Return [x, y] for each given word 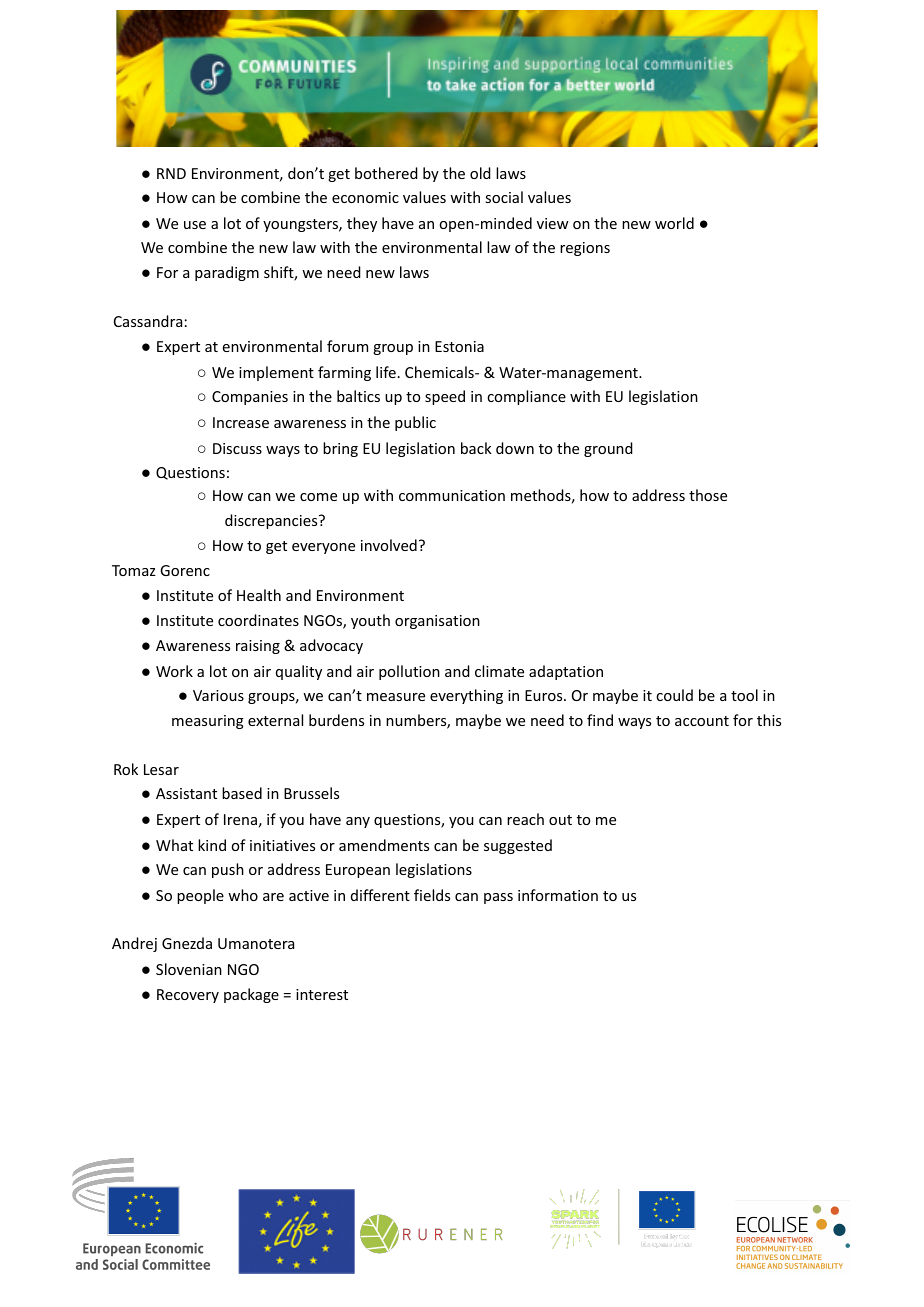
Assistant [186, 793]
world [674, 223]
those [708, 495]
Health [259, 595]
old [480, 173]
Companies [250, 398]
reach [525, 819]
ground [608, 449]
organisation [437, 622]
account [702, 721]
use [195, 225]
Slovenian [189, 969]
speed [445, 397]
